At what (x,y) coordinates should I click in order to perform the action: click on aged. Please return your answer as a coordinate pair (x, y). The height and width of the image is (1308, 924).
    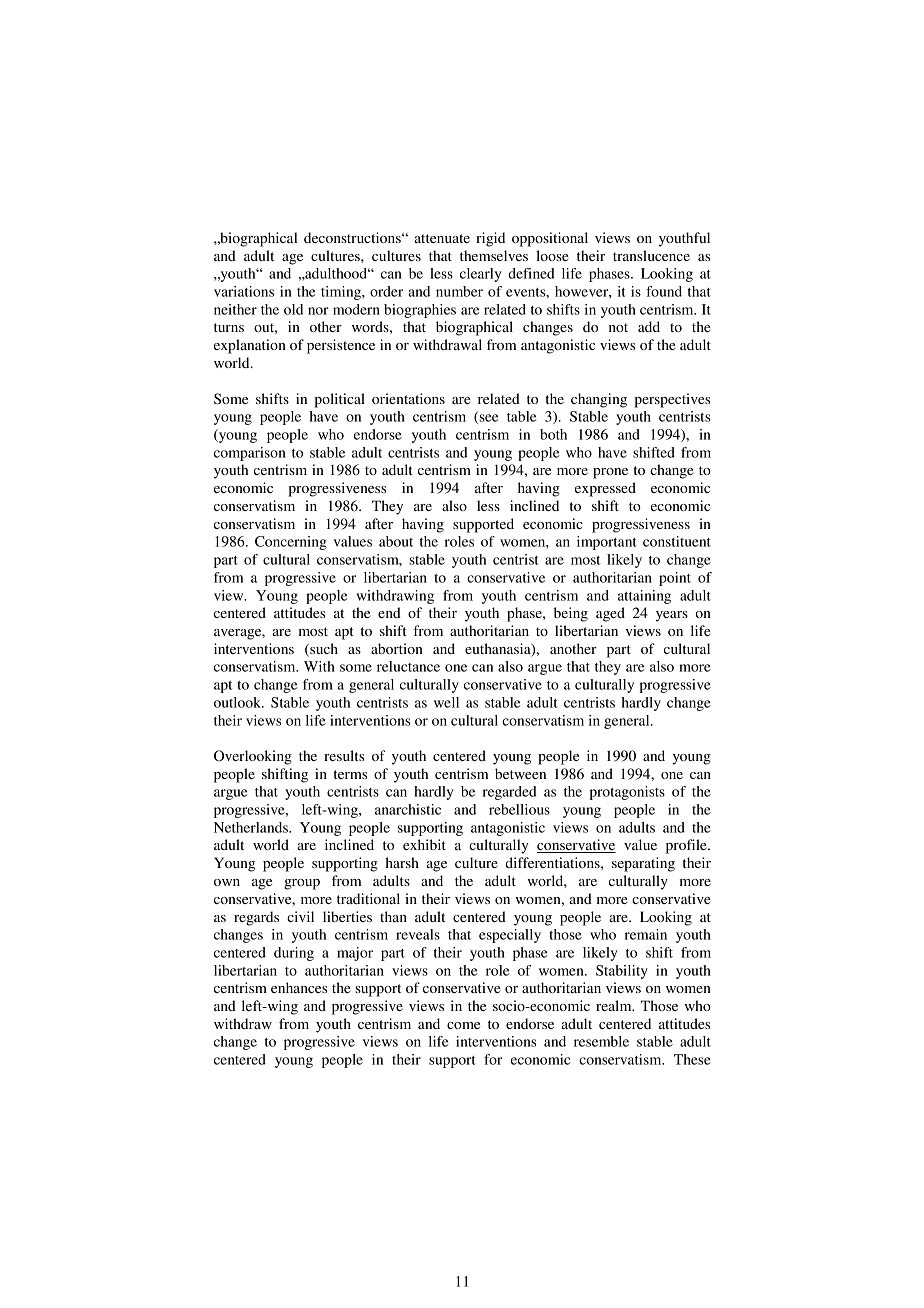
    Looking at the image, I should click on (610, 614).
